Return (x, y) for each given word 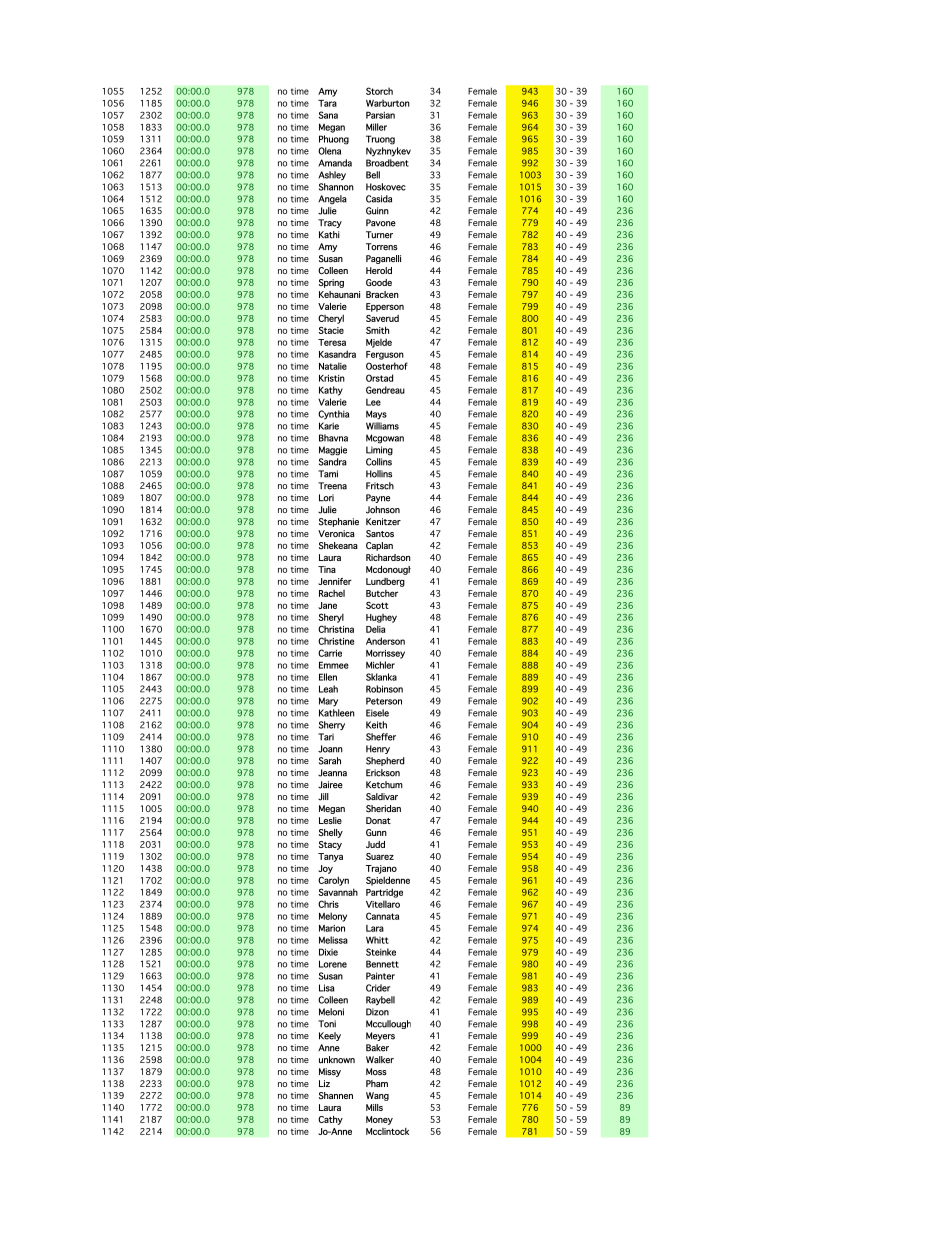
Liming (379, 451)
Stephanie (339, 522)
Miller (376, 127)
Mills (374, 1107)
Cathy (330, 1120)
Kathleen (337, 713)
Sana (328, 115)
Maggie (333, 451)
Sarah (330, 761)
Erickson (383, 773)
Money (379, 1120)
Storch (379, 91)
